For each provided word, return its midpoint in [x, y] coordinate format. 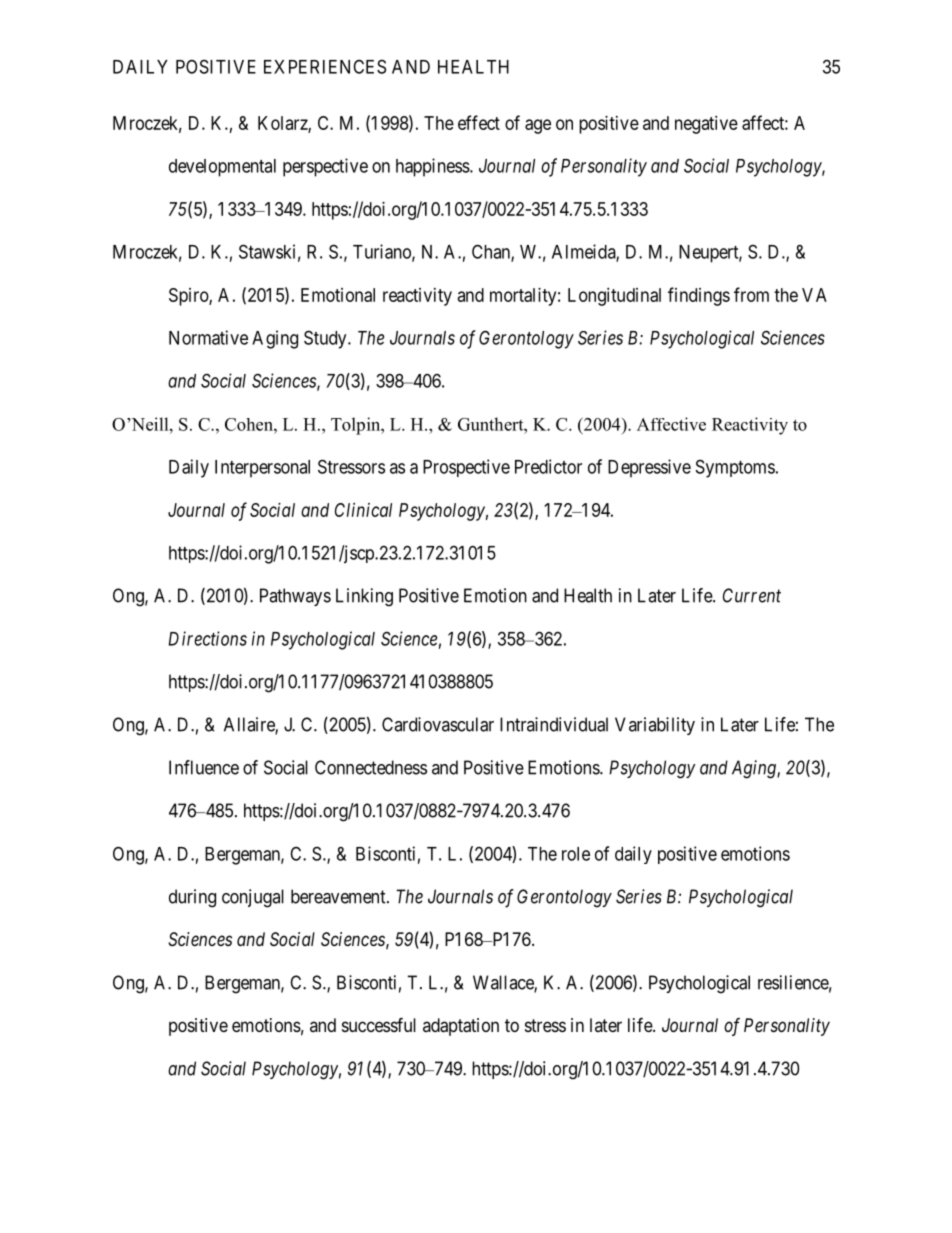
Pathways [295, 597]
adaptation [461, 1027]
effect [479, 122]
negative [706, 125]
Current [752, 595]
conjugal [253, 898]
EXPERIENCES [325, 66]
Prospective [466, 468]
